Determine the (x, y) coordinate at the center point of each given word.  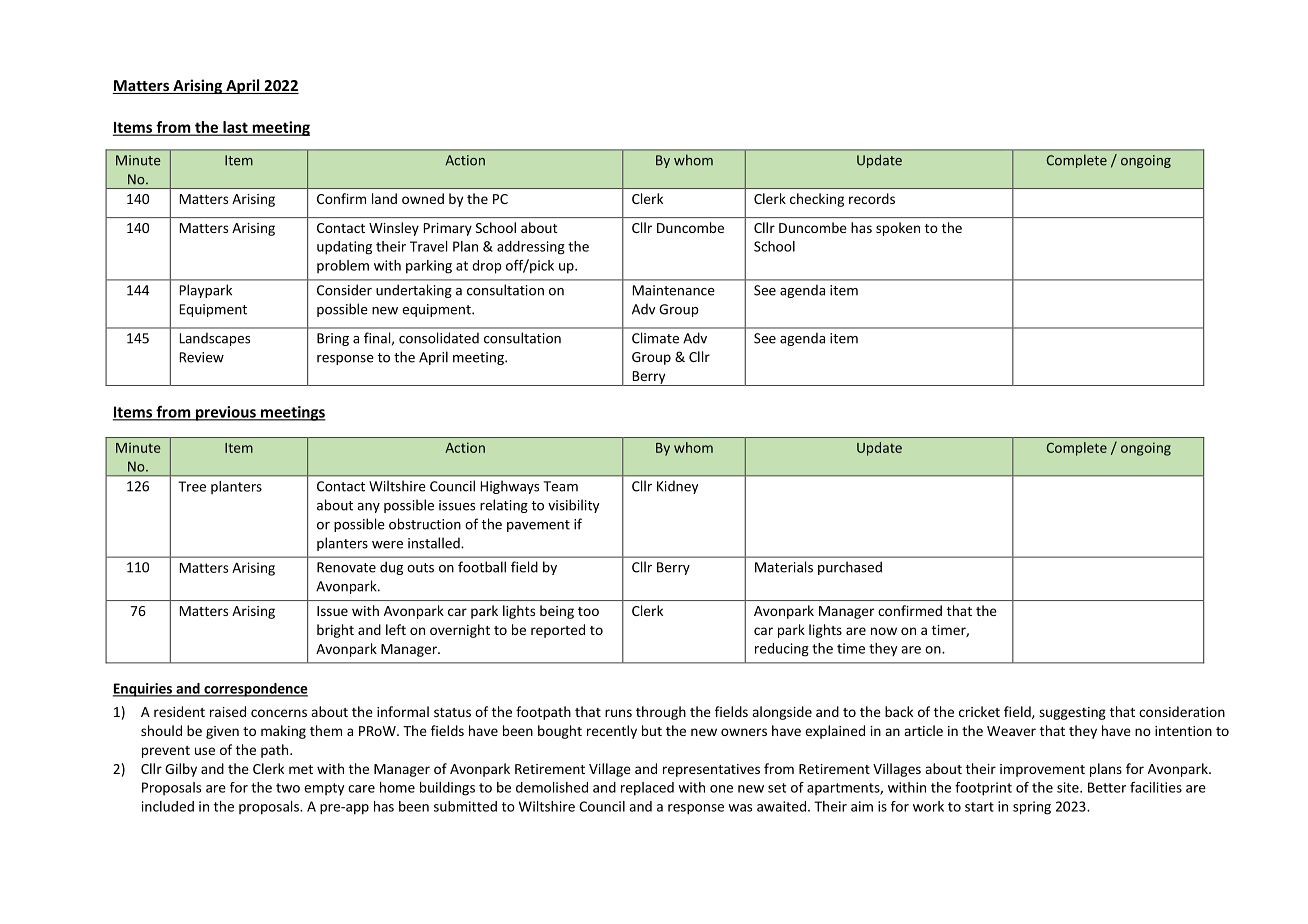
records (872, 198)
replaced (647, 789)
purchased (850, 568)
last (235, 128)
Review (202, 357)
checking (817, 200)
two (288, 788)
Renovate (346, 567)
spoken (898, 229)
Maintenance (674, 290)
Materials (784, 567)
